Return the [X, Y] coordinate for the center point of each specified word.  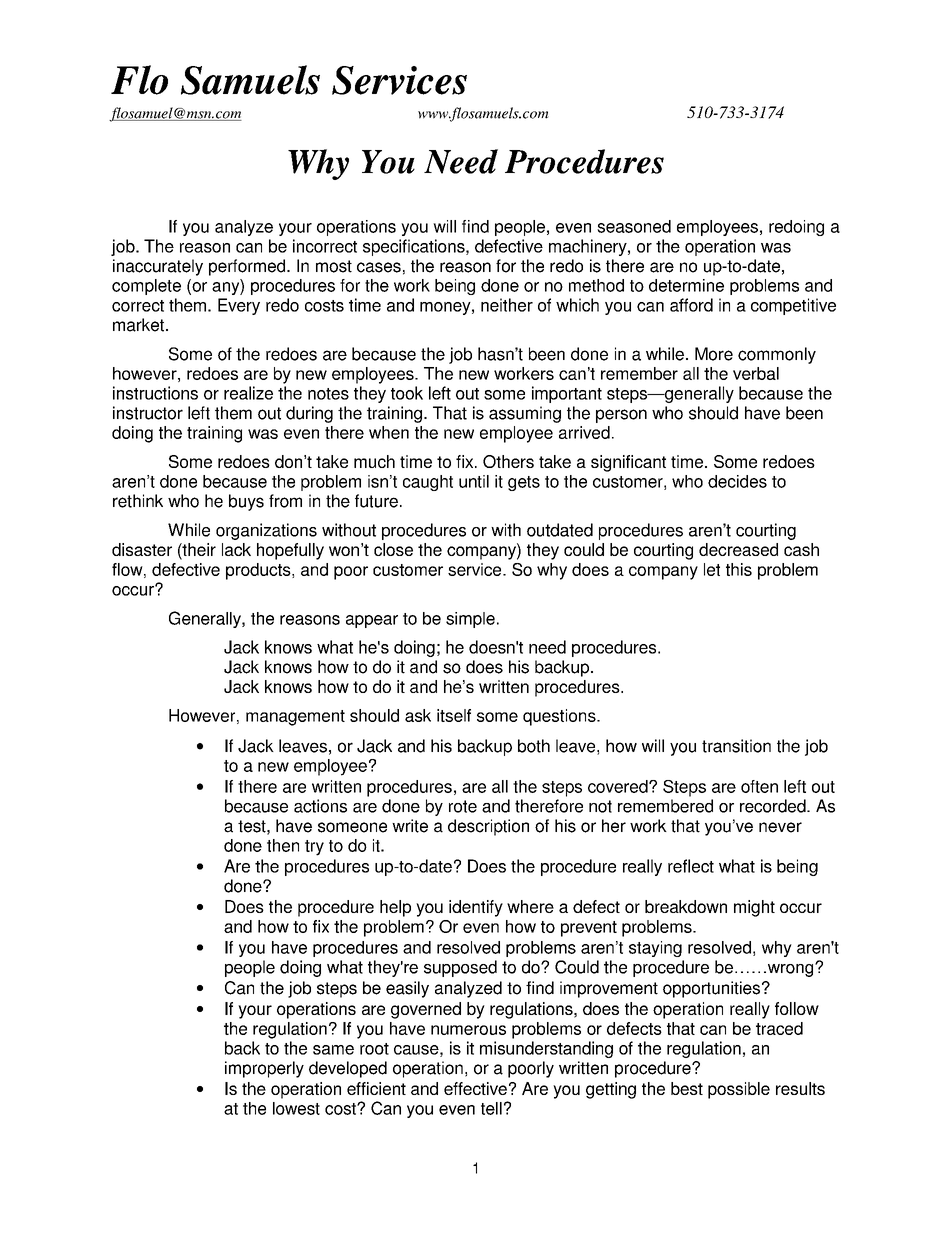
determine [686, 285]
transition [736, 746]
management [295, 718]
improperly [264, 1069]
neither [507, 305]
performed [248, 267]
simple [470, 620]
